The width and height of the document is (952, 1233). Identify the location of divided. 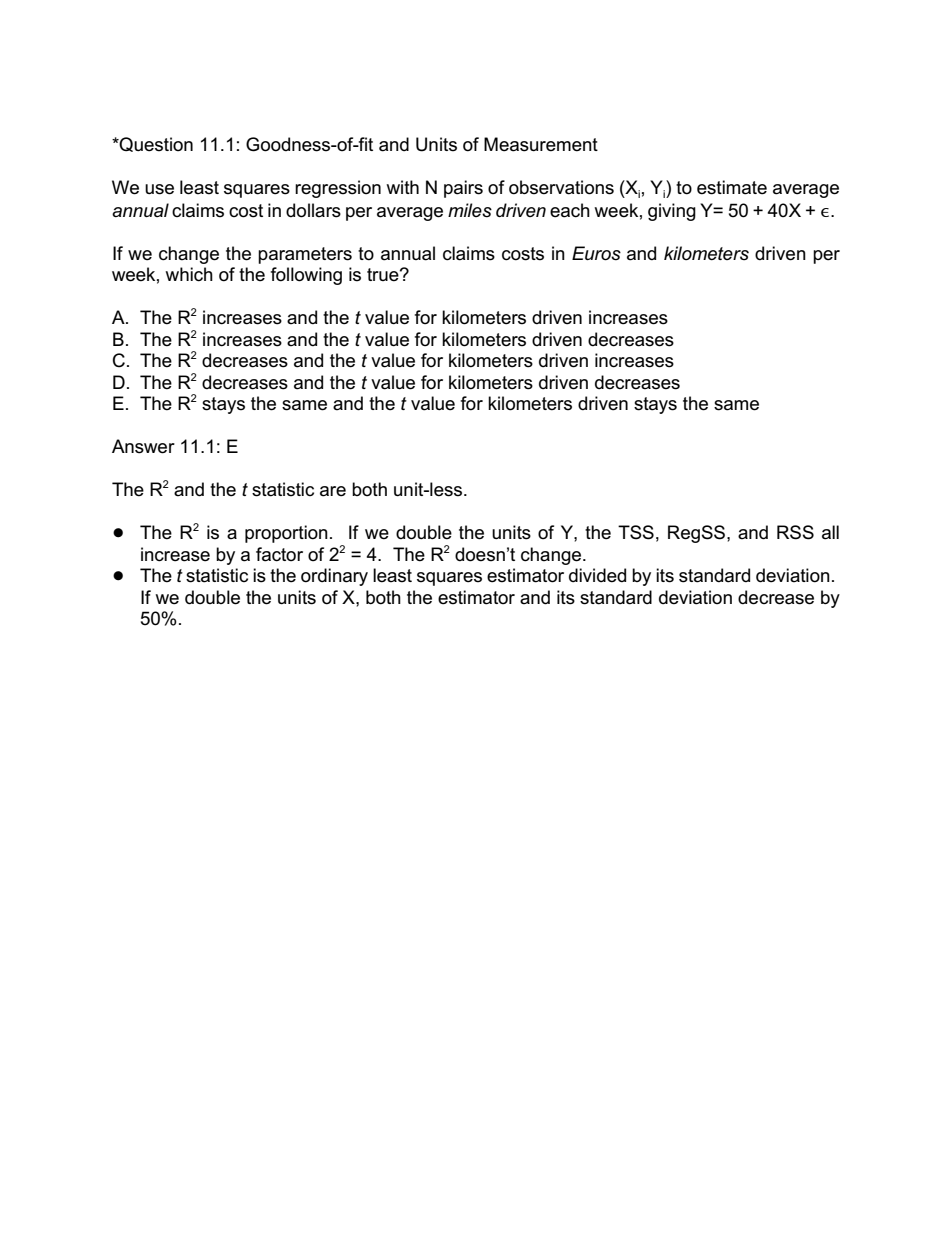
(597, 575).
